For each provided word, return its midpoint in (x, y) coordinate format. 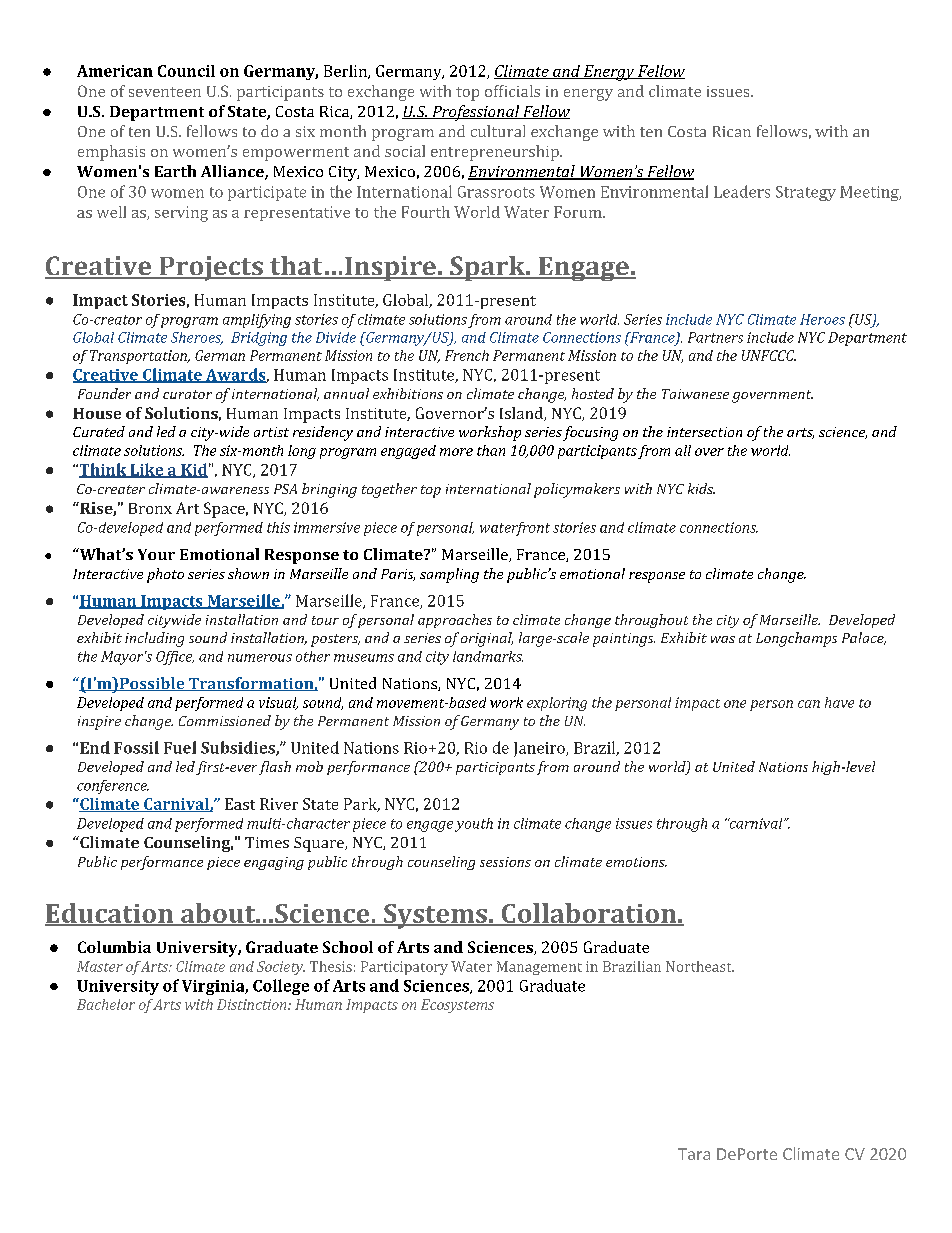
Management (539, 968)
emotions (636, 862)
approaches (455, 621)
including (154, 639)
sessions (505, 862)
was (723, 639)
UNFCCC (769, 355)
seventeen (165, 92)
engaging (274, 863)
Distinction (253, 1004)
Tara (694, 1154)
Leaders (742, 191)
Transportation (139, 357)
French (467, 355)
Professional (476, 113)
